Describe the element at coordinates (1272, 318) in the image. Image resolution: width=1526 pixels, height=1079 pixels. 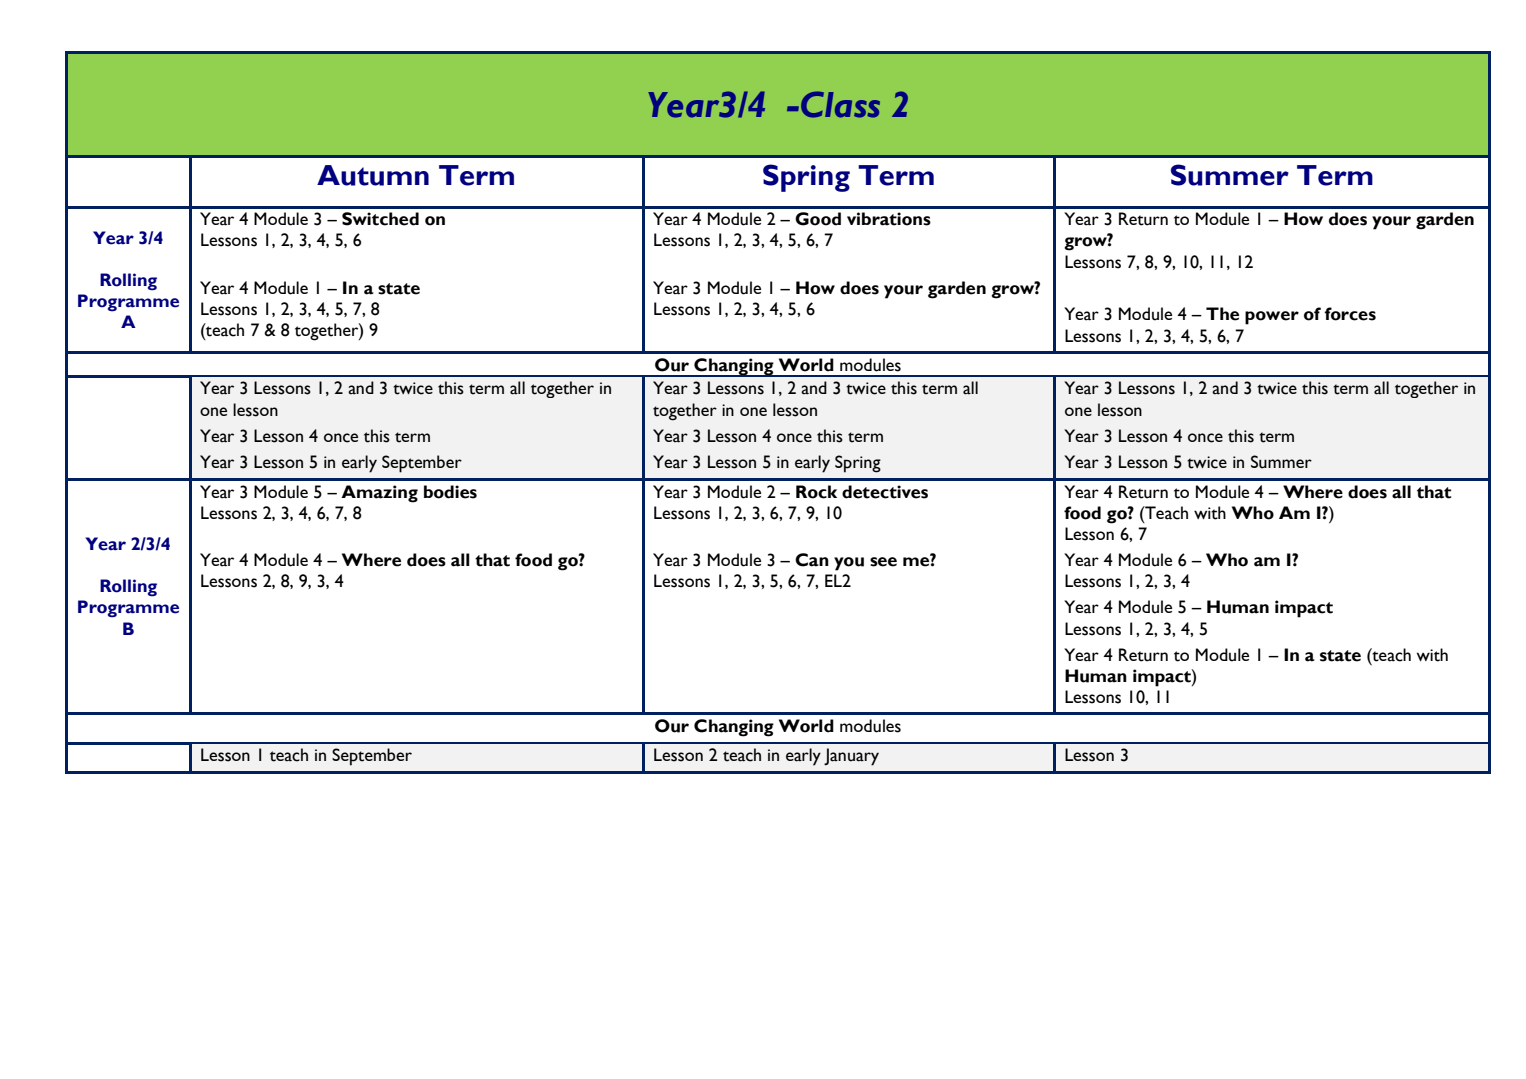
I see `power` at that location.
